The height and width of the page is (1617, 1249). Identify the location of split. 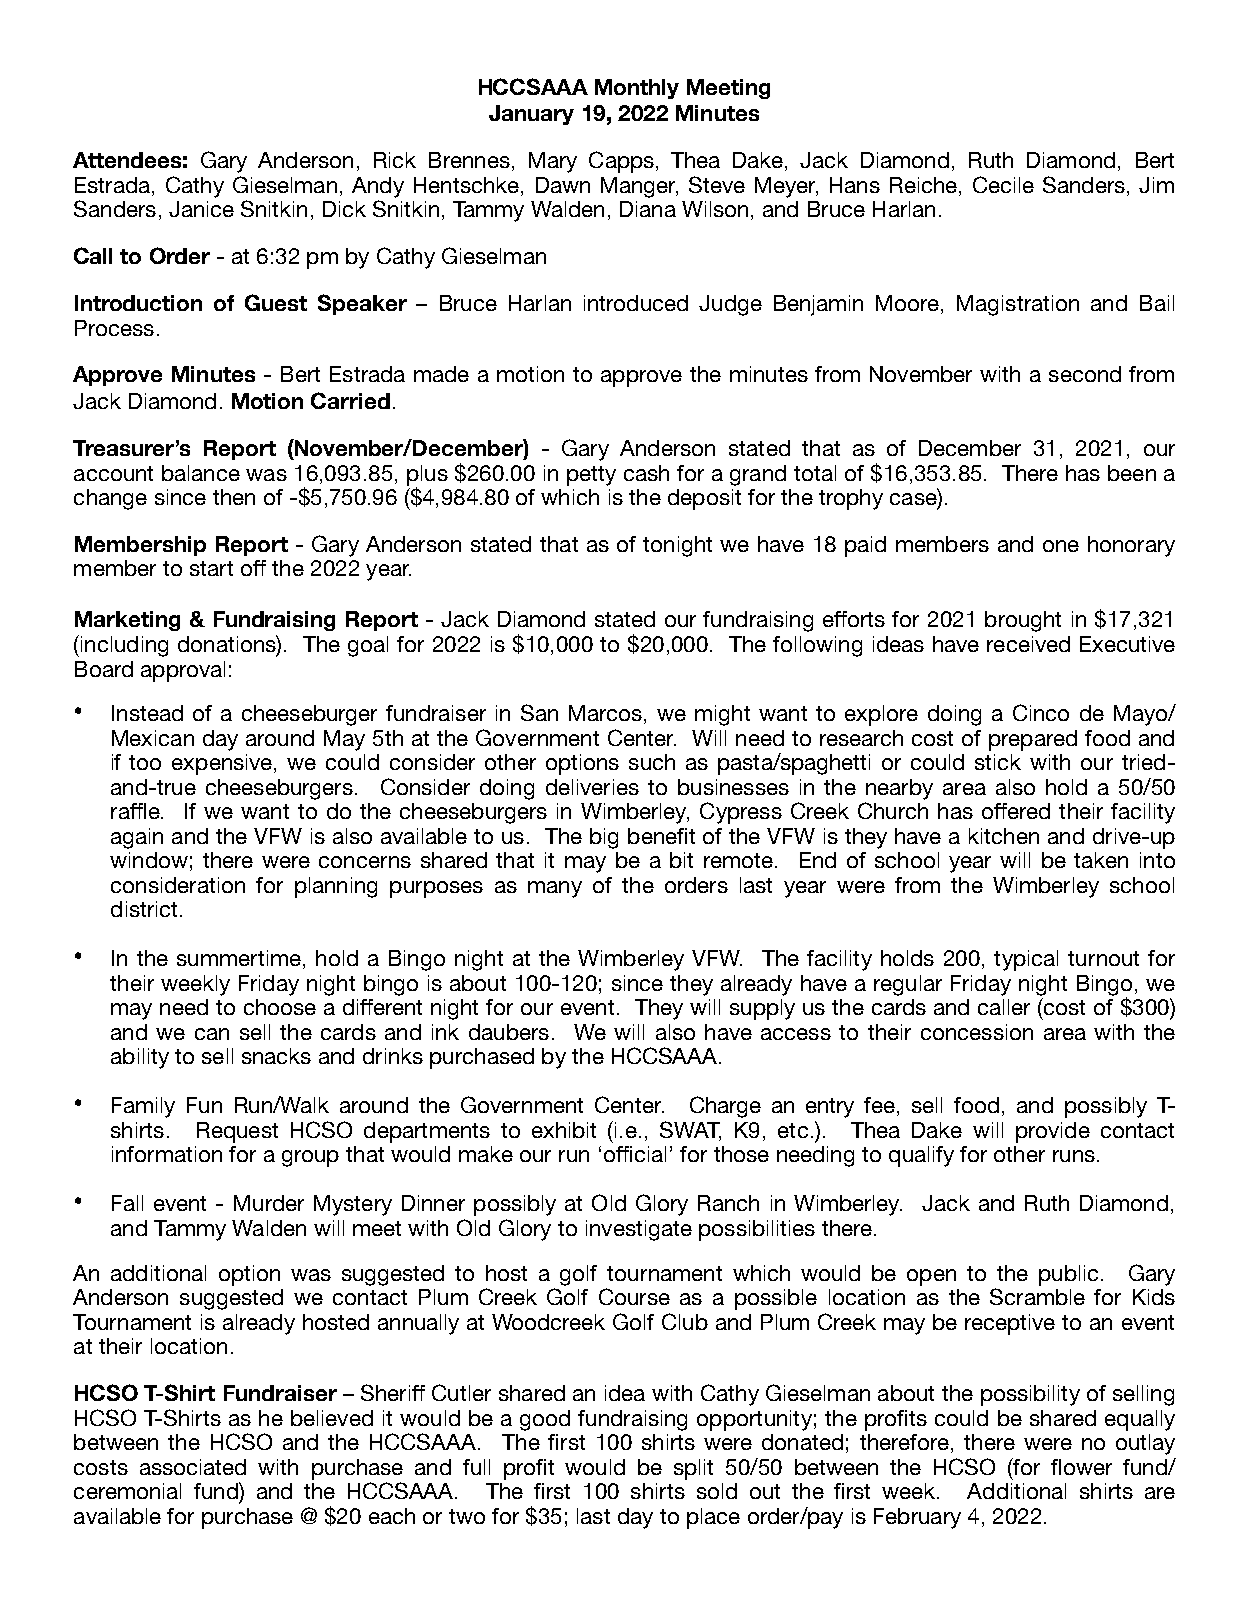
(693, 1469).
